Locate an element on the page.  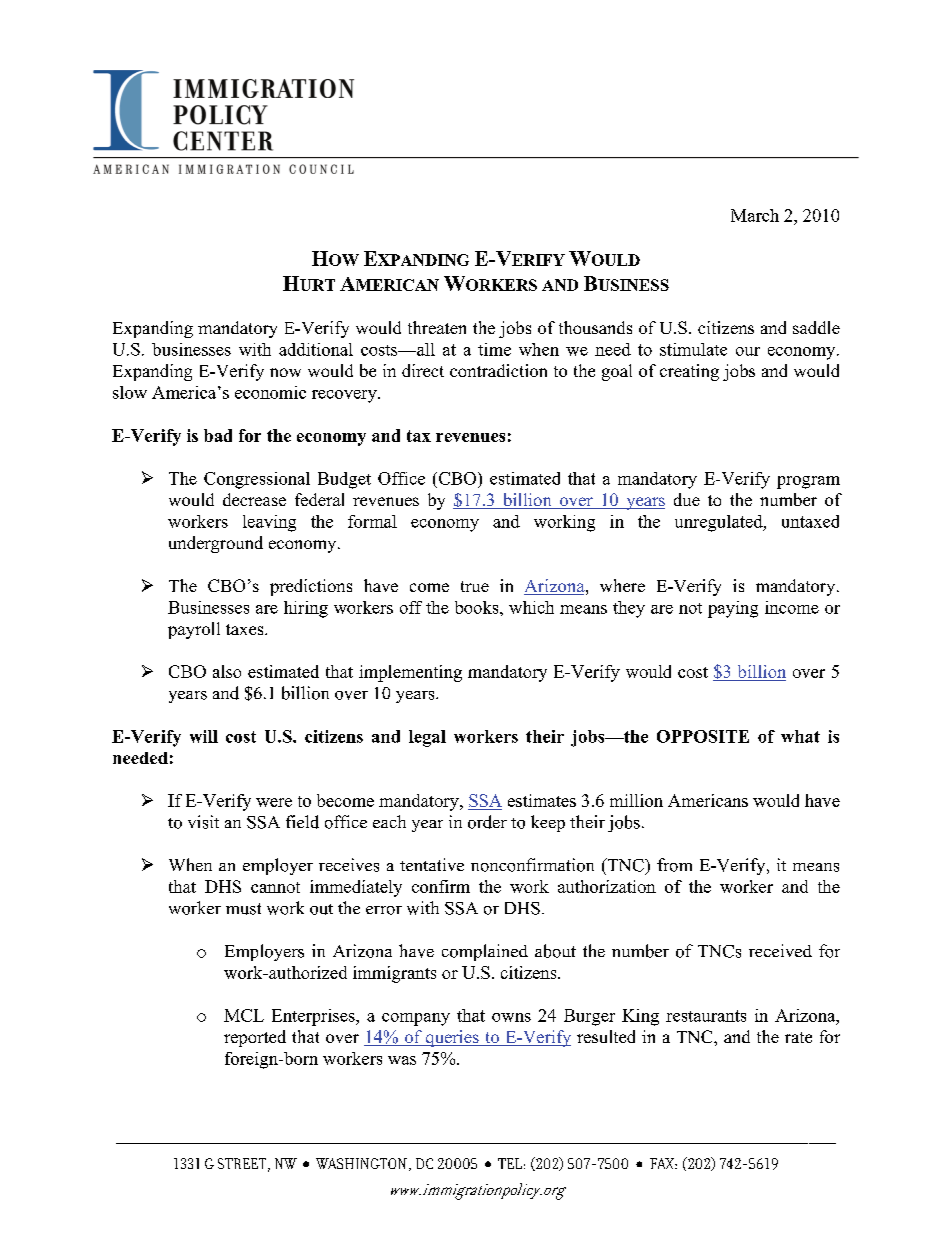
order is located at coordinates (487, 822).
